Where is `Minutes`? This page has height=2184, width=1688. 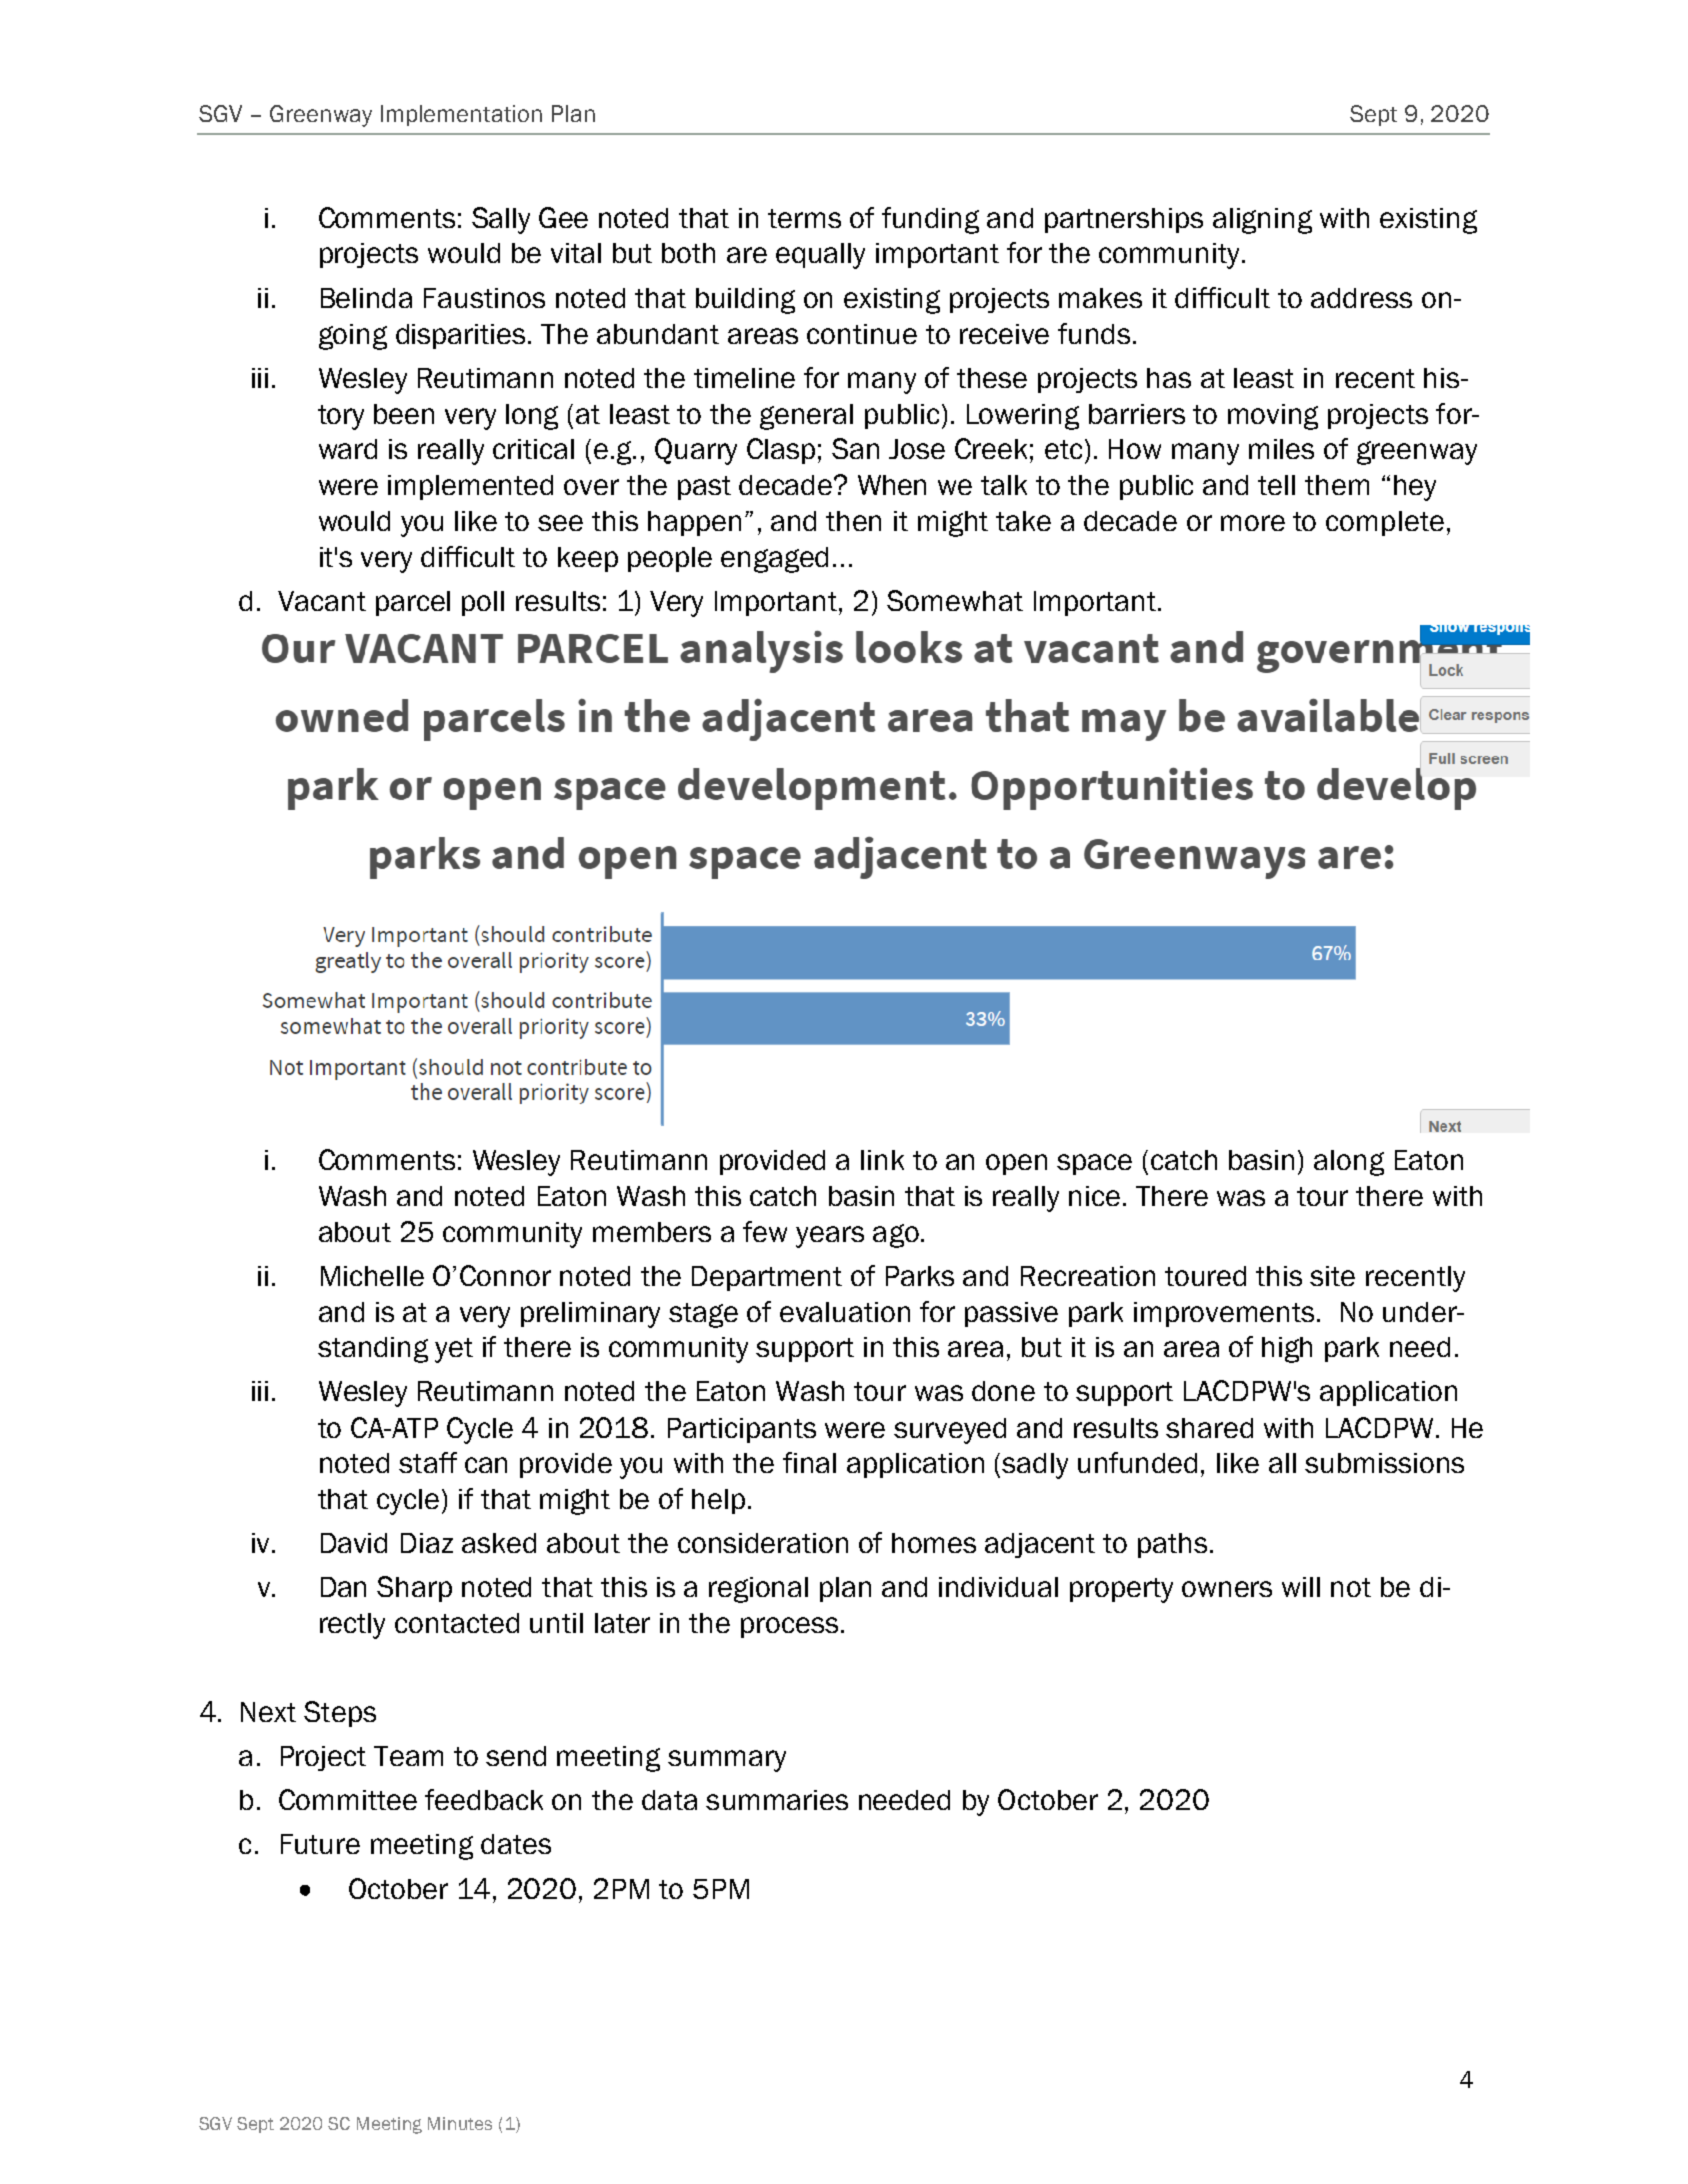
Minutes is located at coordinates (460, 2123).
